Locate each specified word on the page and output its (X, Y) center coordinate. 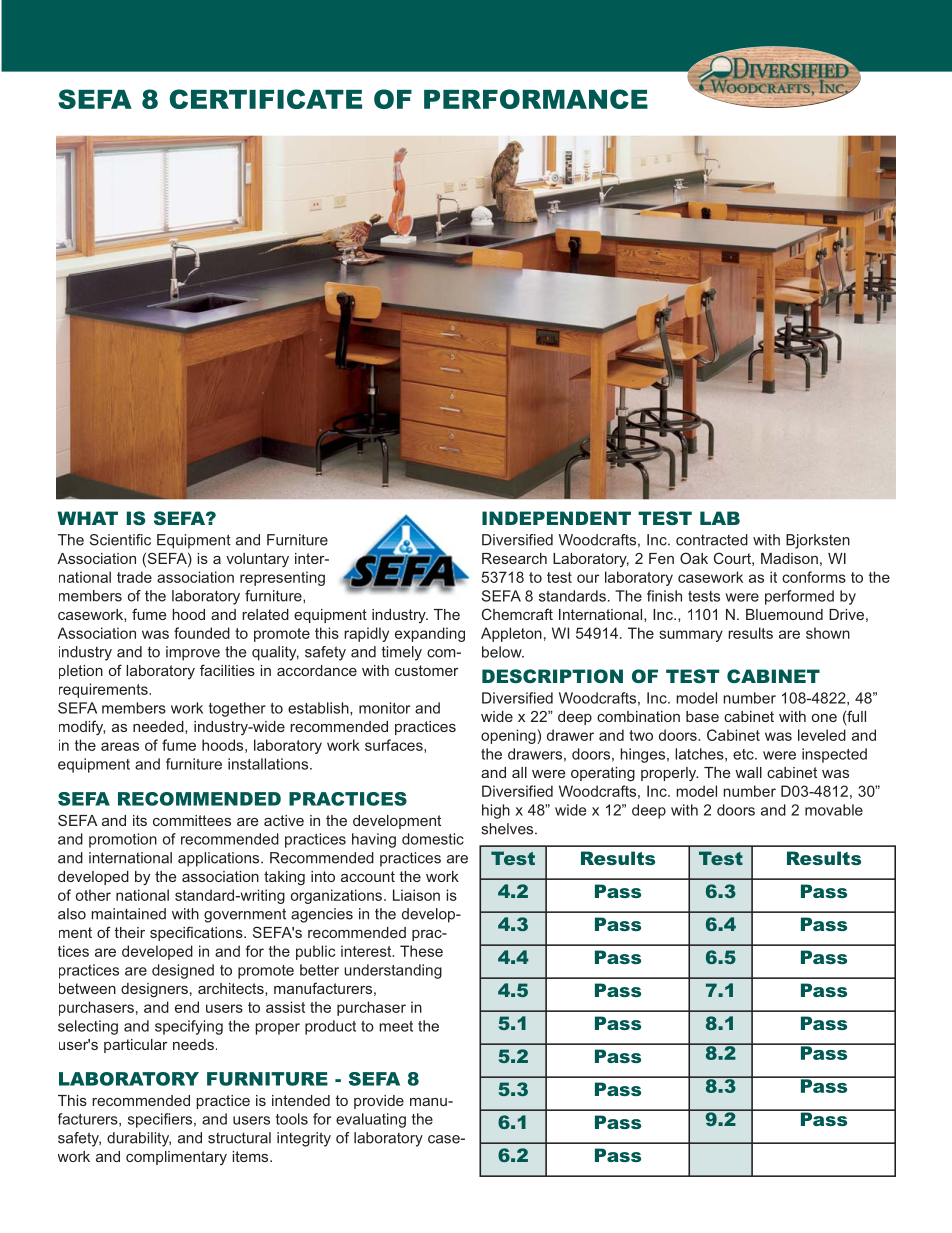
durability (139, 1139)
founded (202, 633)
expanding (430, 634)
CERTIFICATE (266, 99)
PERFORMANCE (536, 99)
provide (379, 1102)
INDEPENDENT (556, 518)
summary (691, 636)
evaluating (371, 1120)
